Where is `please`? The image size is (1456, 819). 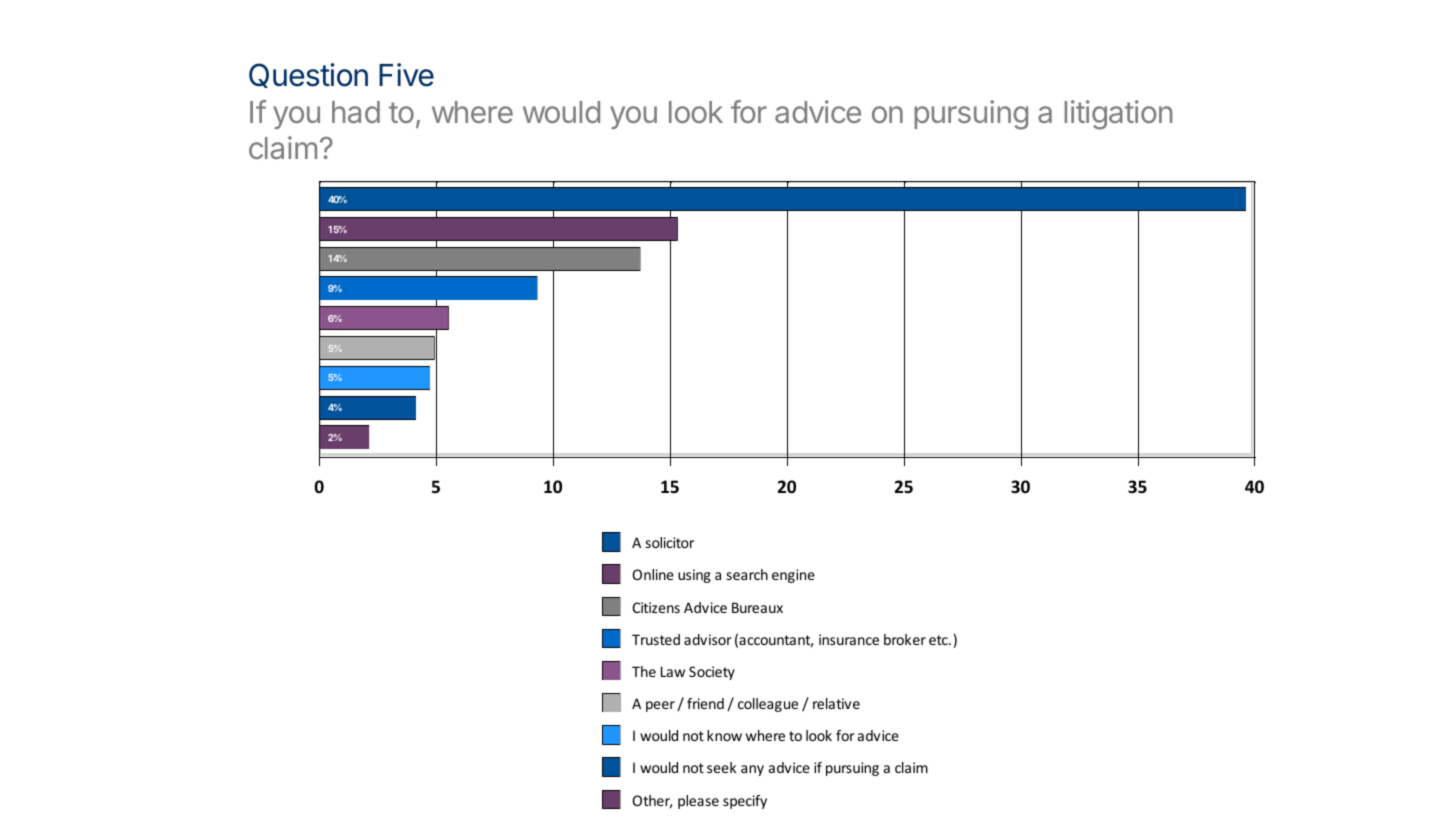
please is located at coordinates (698, 802).
